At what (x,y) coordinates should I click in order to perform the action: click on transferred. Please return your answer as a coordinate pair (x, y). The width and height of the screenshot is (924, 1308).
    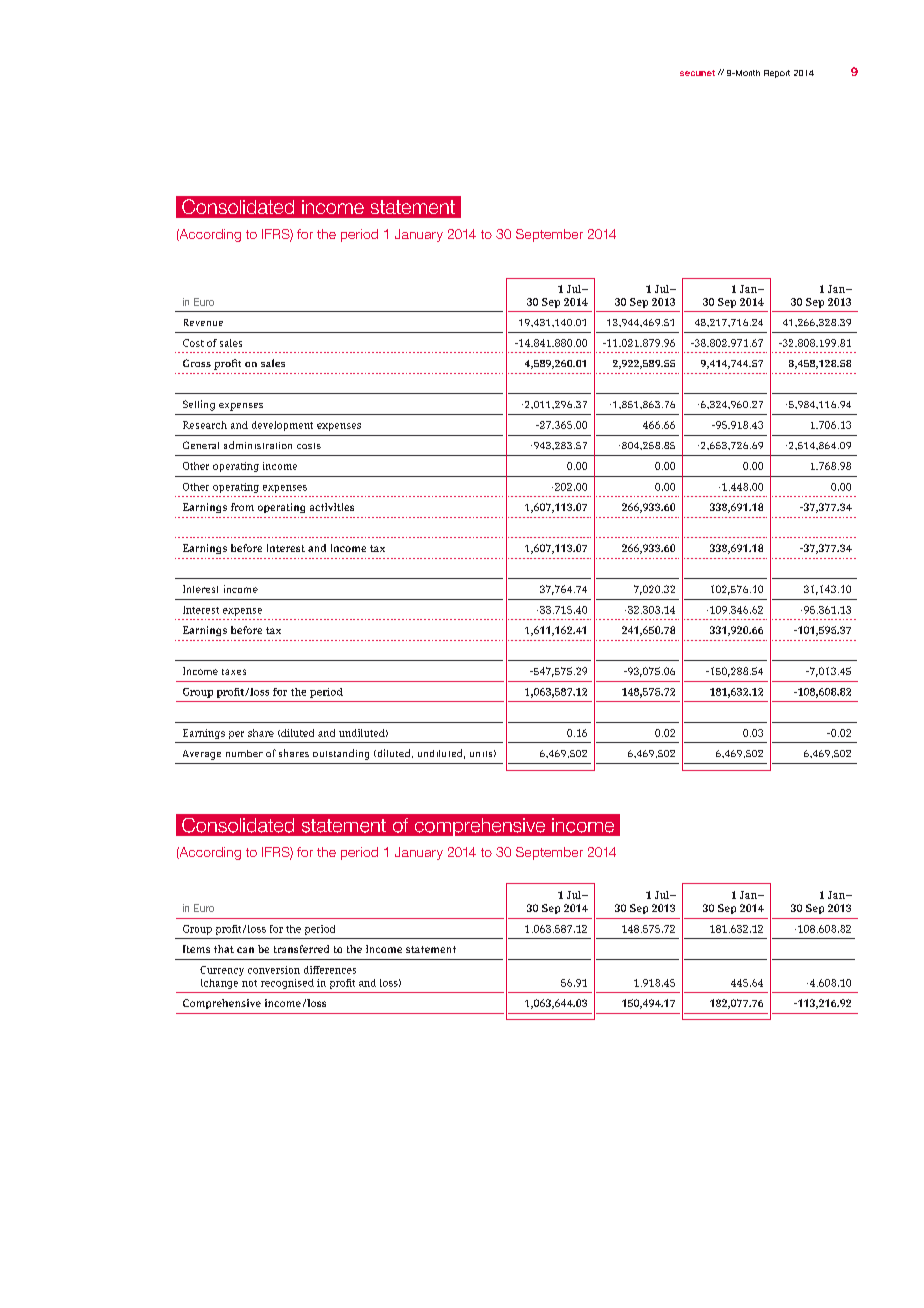
    Looking at the image, I should click on (301, 949).
